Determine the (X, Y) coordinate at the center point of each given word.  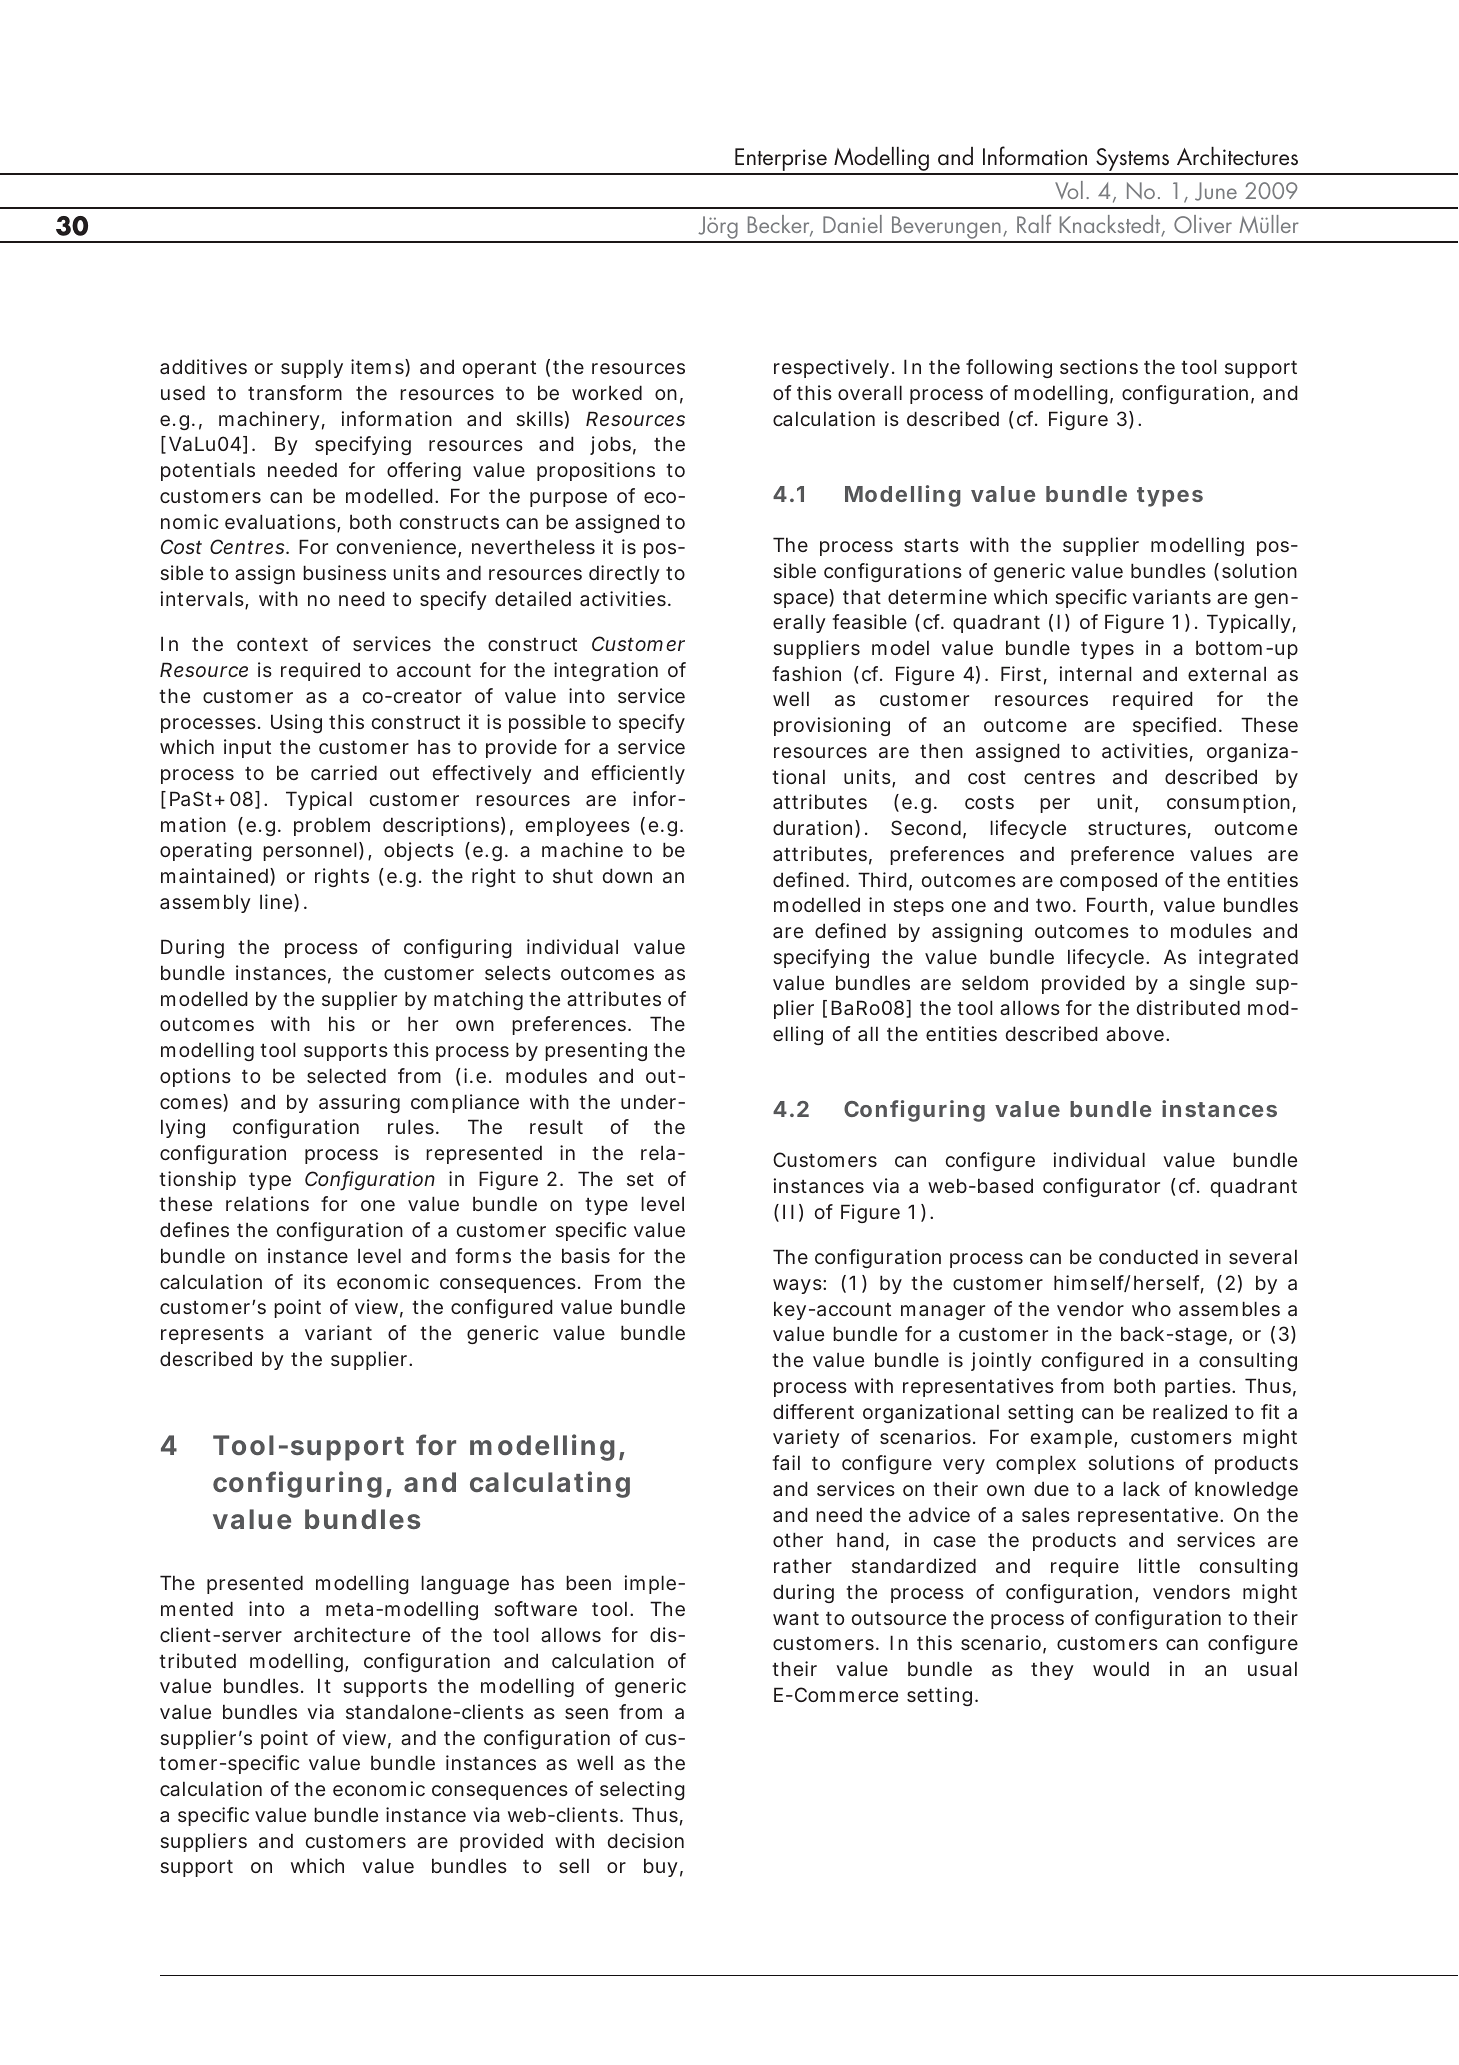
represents (212, 1335)
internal (1095, 673)
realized (1190, 1411)
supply (312, 368)
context (272, 644)
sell (574, 1865)
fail (786, 1462)
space (801, 600)
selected (346, 1075)
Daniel (852, 224)
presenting (596, 1051)
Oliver (1203, 224)
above (1136, 1033)
